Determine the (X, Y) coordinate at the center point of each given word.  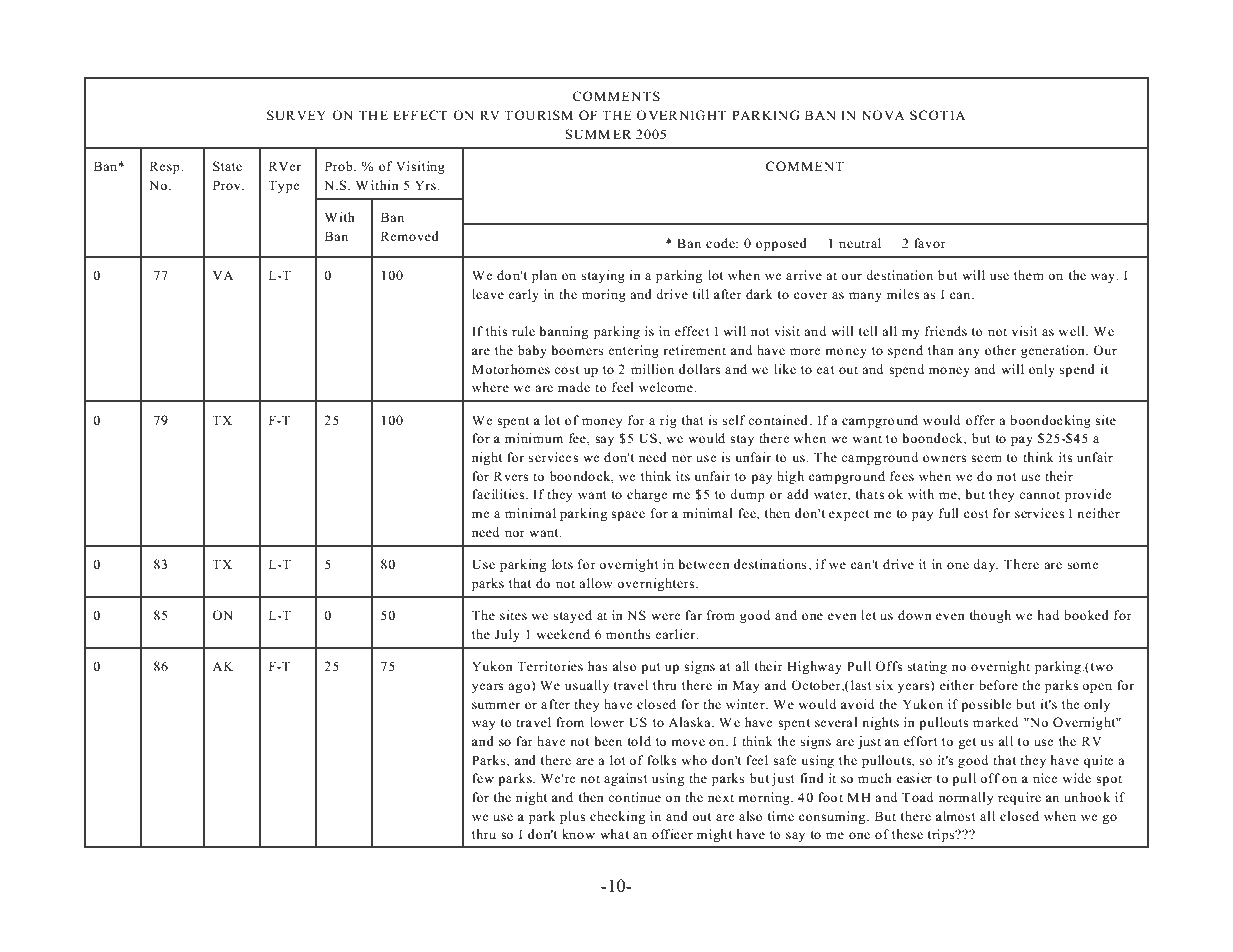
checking (617, 817)
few (483, 778)
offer (980, 420)
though (990, 616)
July (507, 635)
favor (930, 243)
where (490, 387)
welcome (667, 387)
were (666, 616)
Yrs (426, 185)
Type (284, 186)
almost (956, 816)
